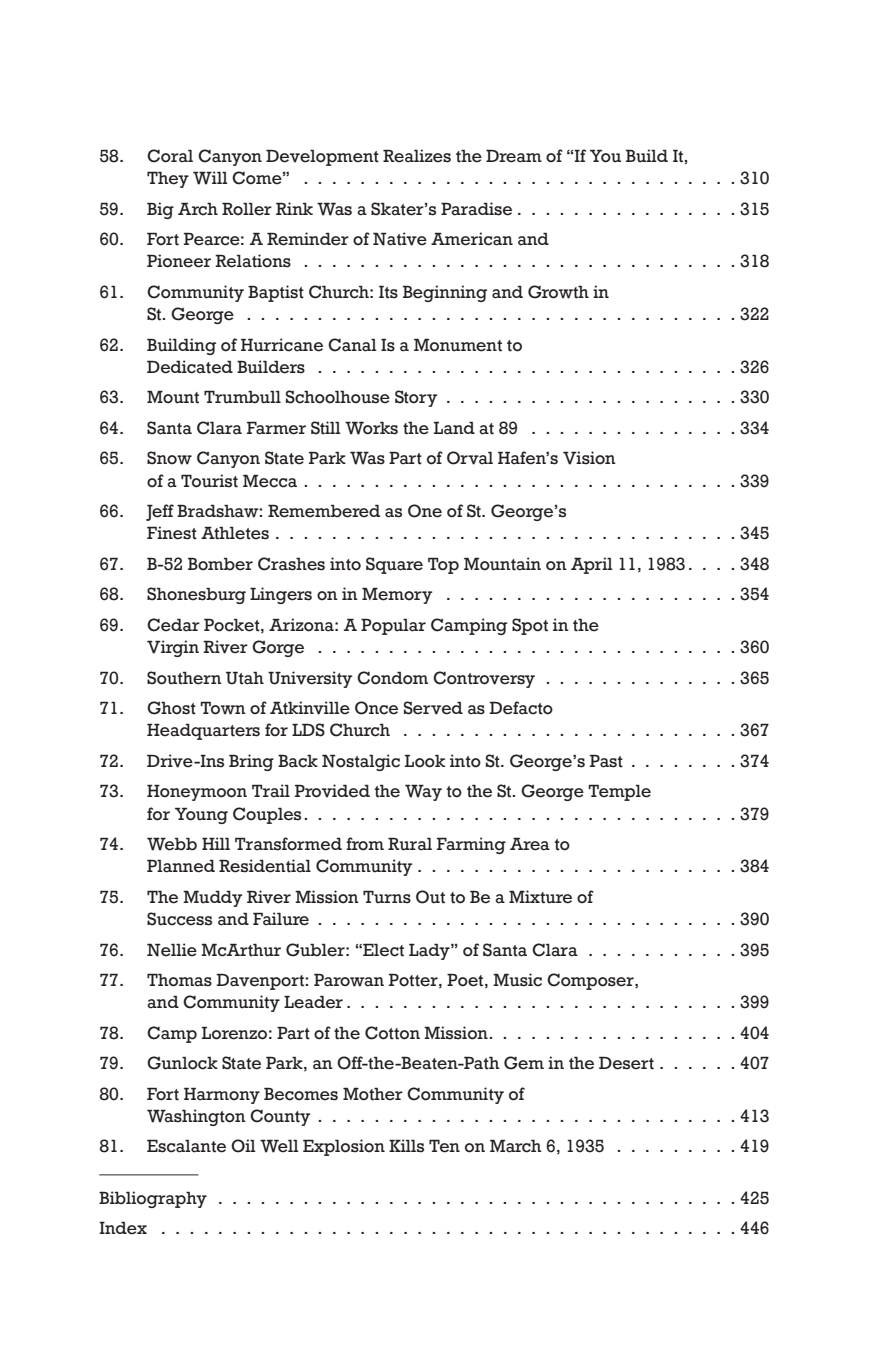 This image has height=1345, width=896. I want to click on Dream, so click(514, 156).
